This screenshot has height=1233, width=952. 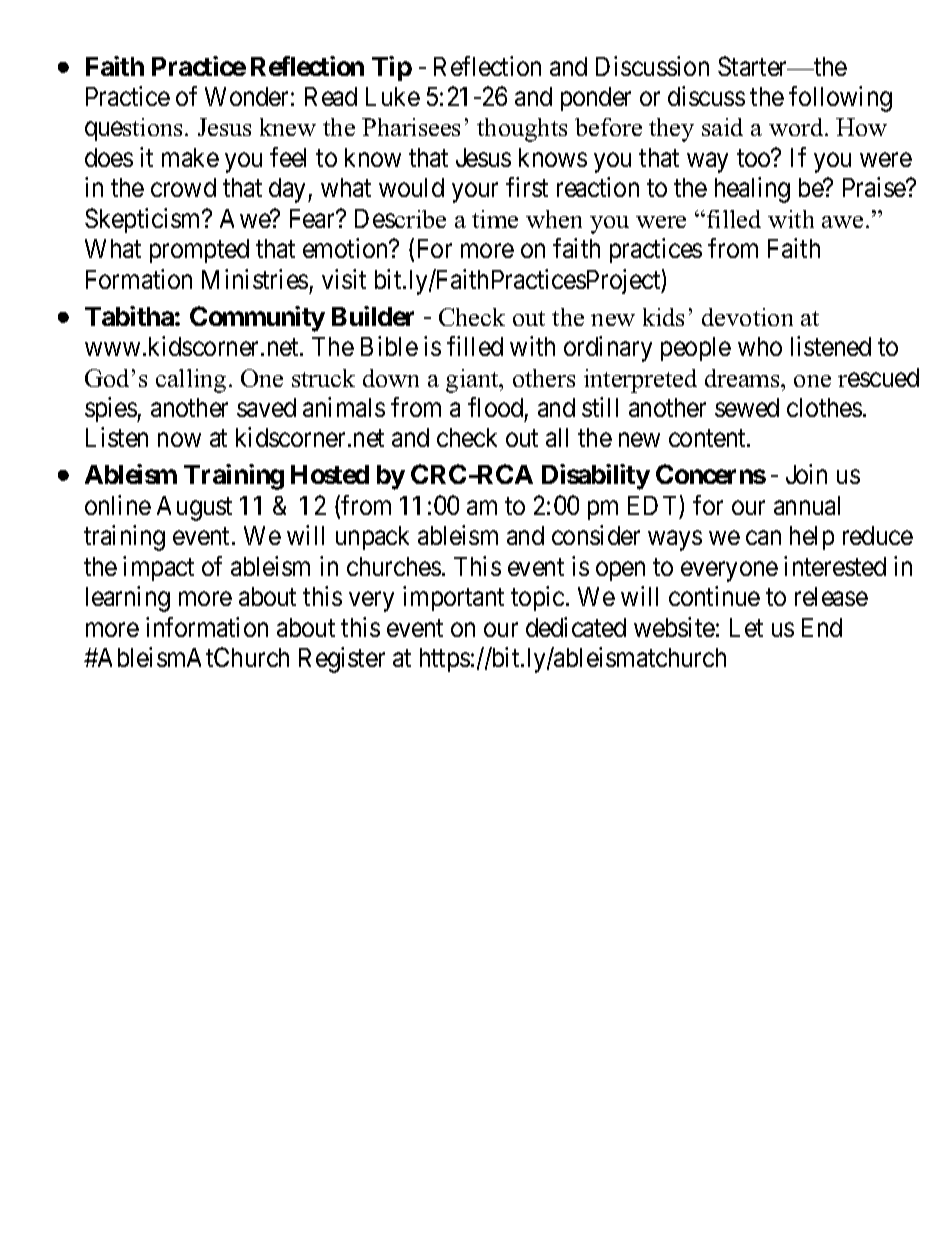 I want to click on learning, so click(x=128, y=599).
